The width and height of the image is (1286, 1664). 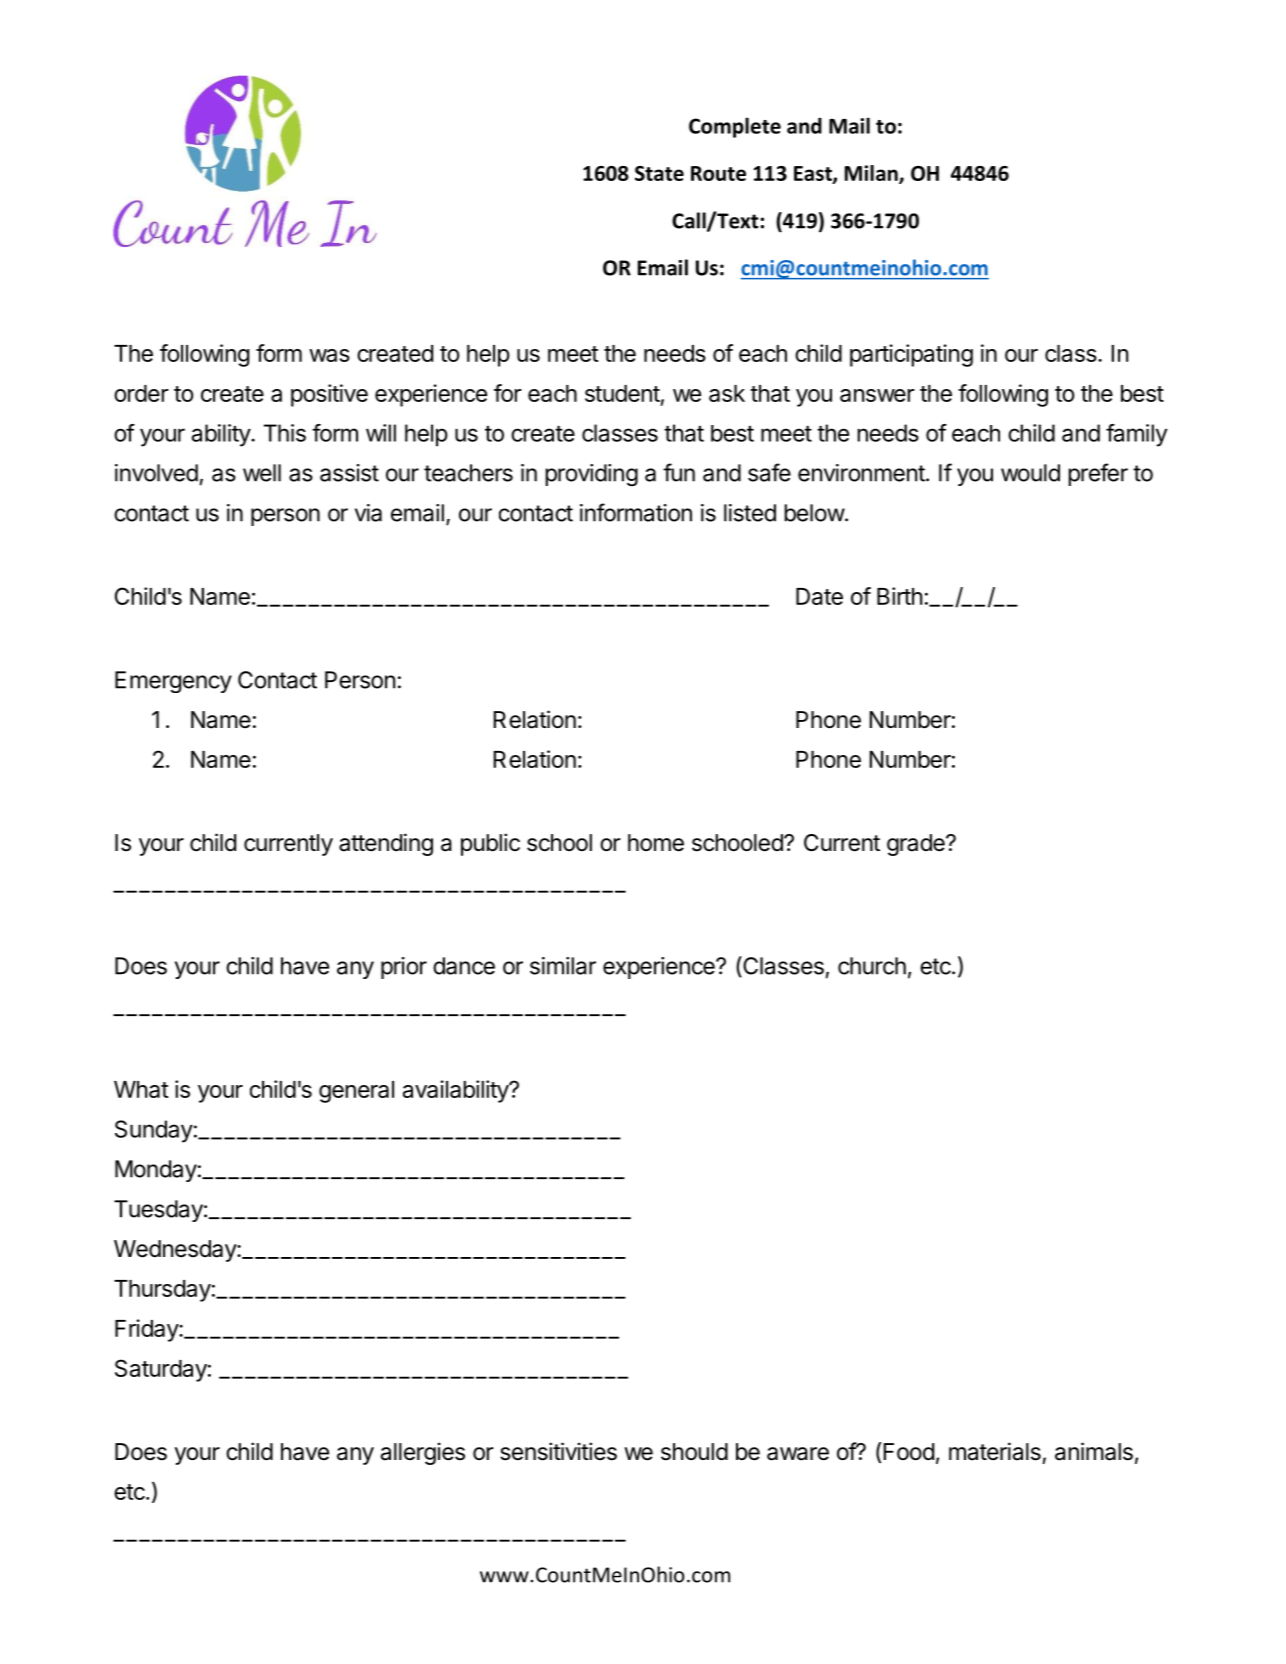 I want to click on should, so click(x=694, y=1452).
